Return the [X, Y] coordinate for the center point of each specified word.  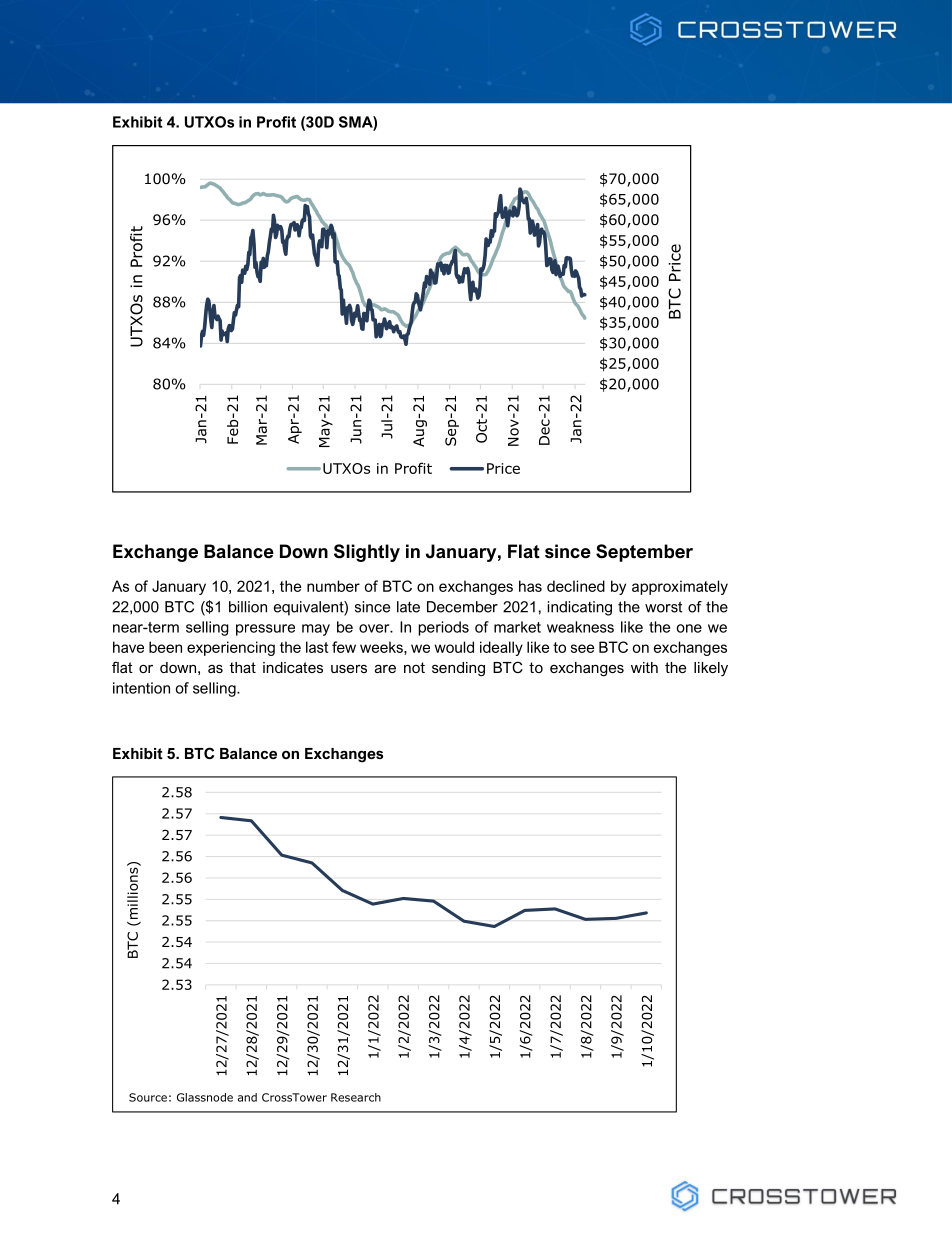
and [247, 1097]
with [644, 667]
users [349, 669]
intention [141, 688]
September [644, 553]
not [414, 667]
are [385, 668]
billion [248, 607]
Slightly [367, 553]
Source [148, 1097]
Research [356, 1097]
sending [458, 669]
